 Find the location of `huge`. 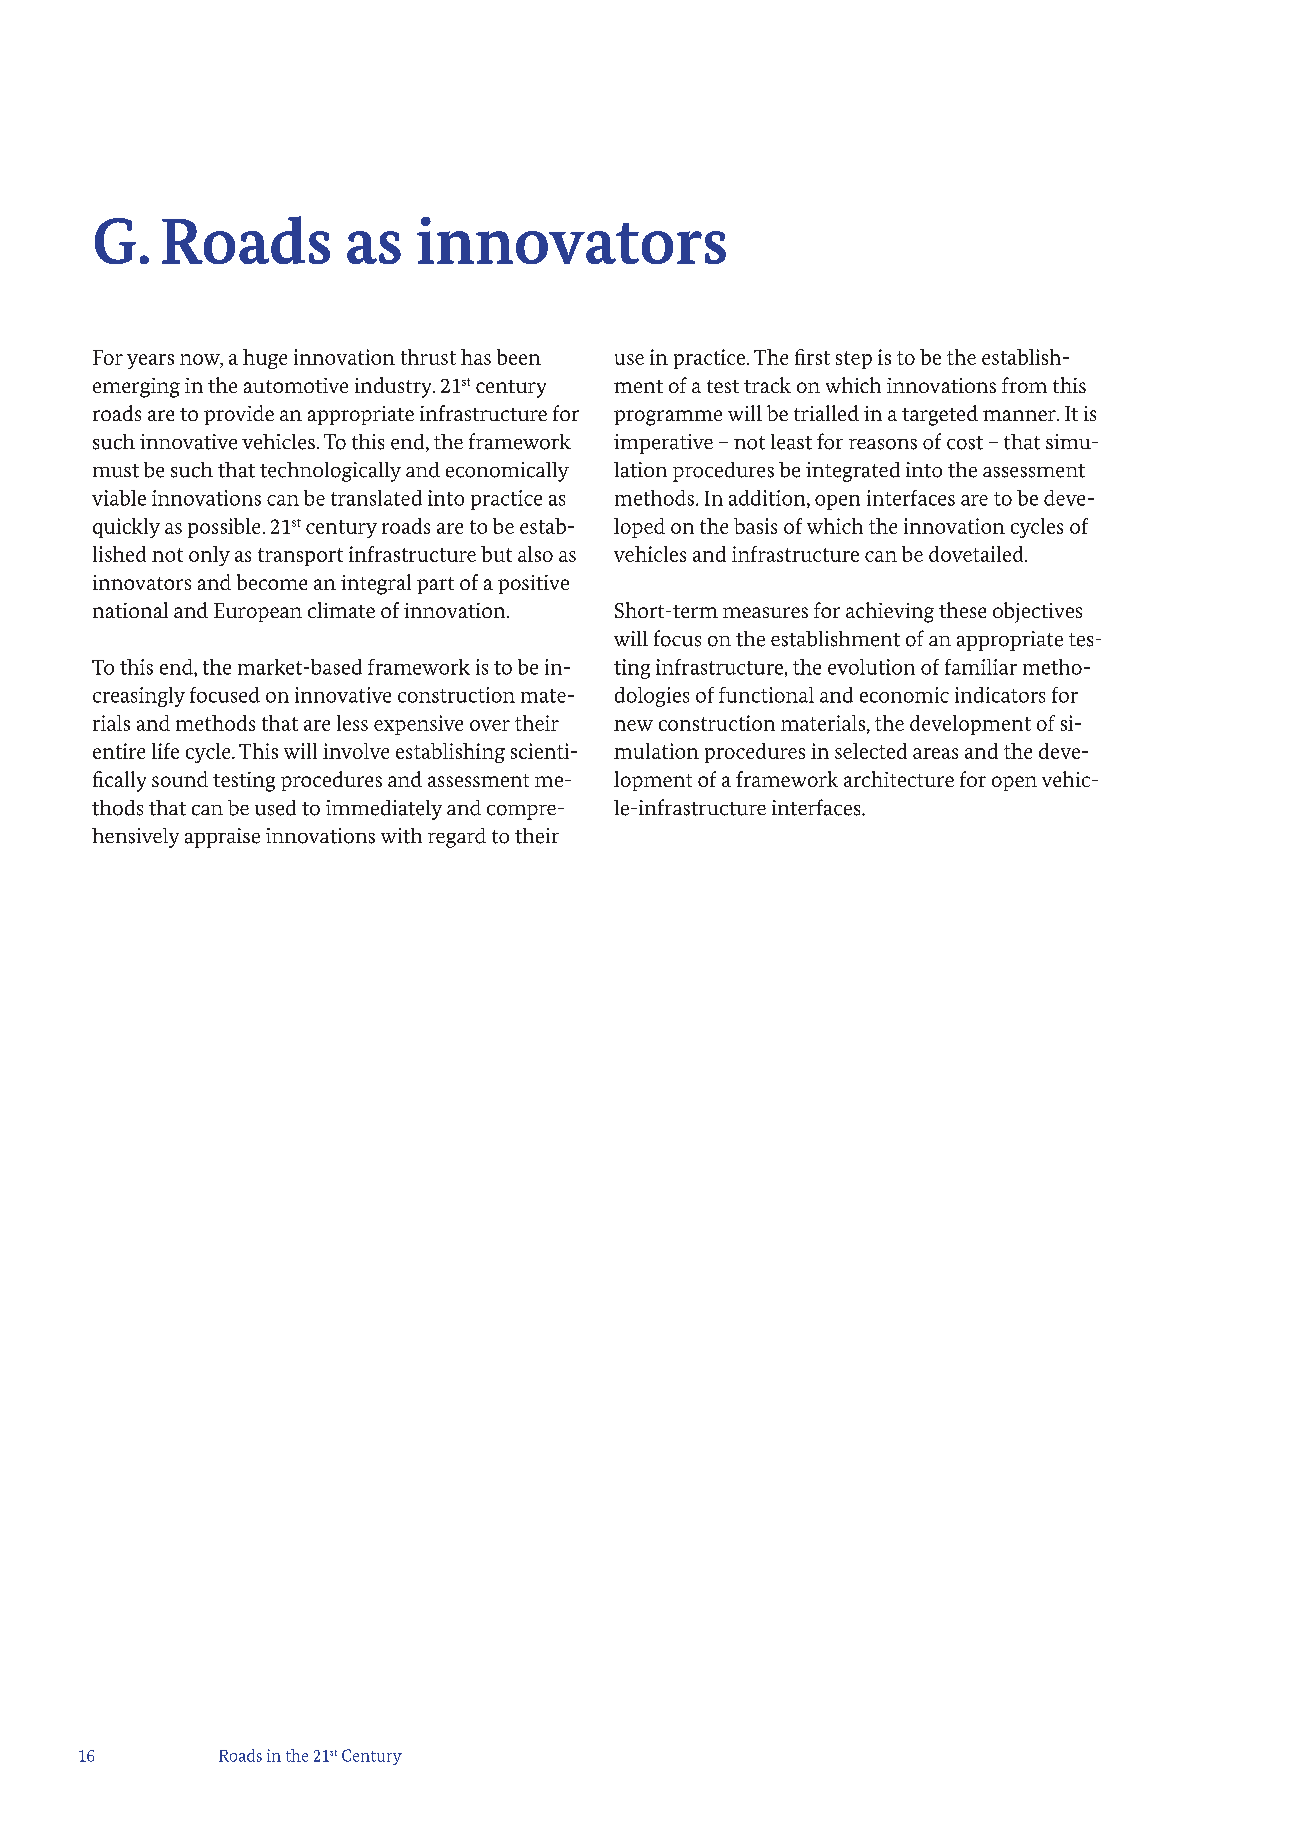

huge is located at coordinates (265, 359).
